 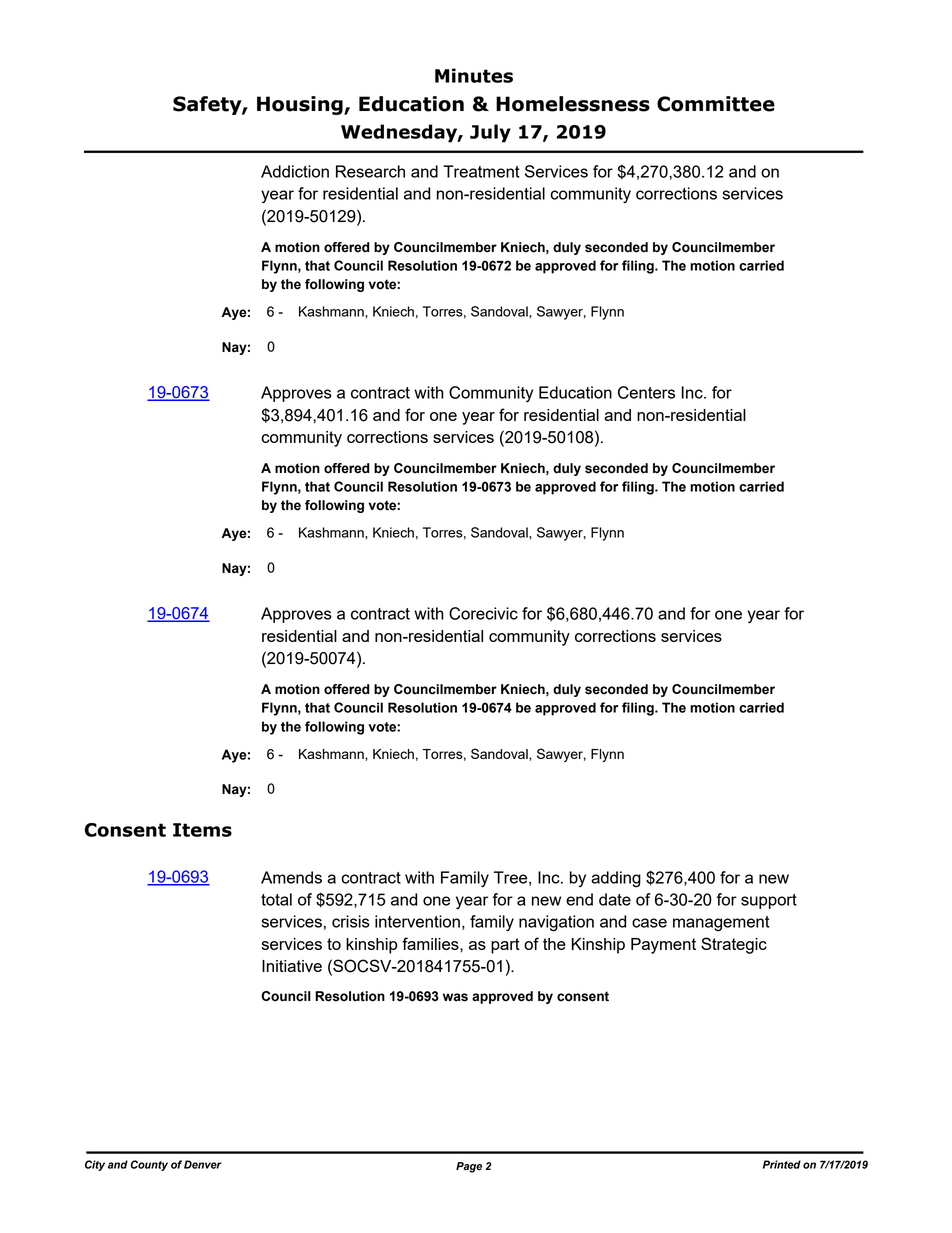 What do you see at coordinates (469, 1167) in the document?
I see `Page` at bounding box center [469, 1167].
